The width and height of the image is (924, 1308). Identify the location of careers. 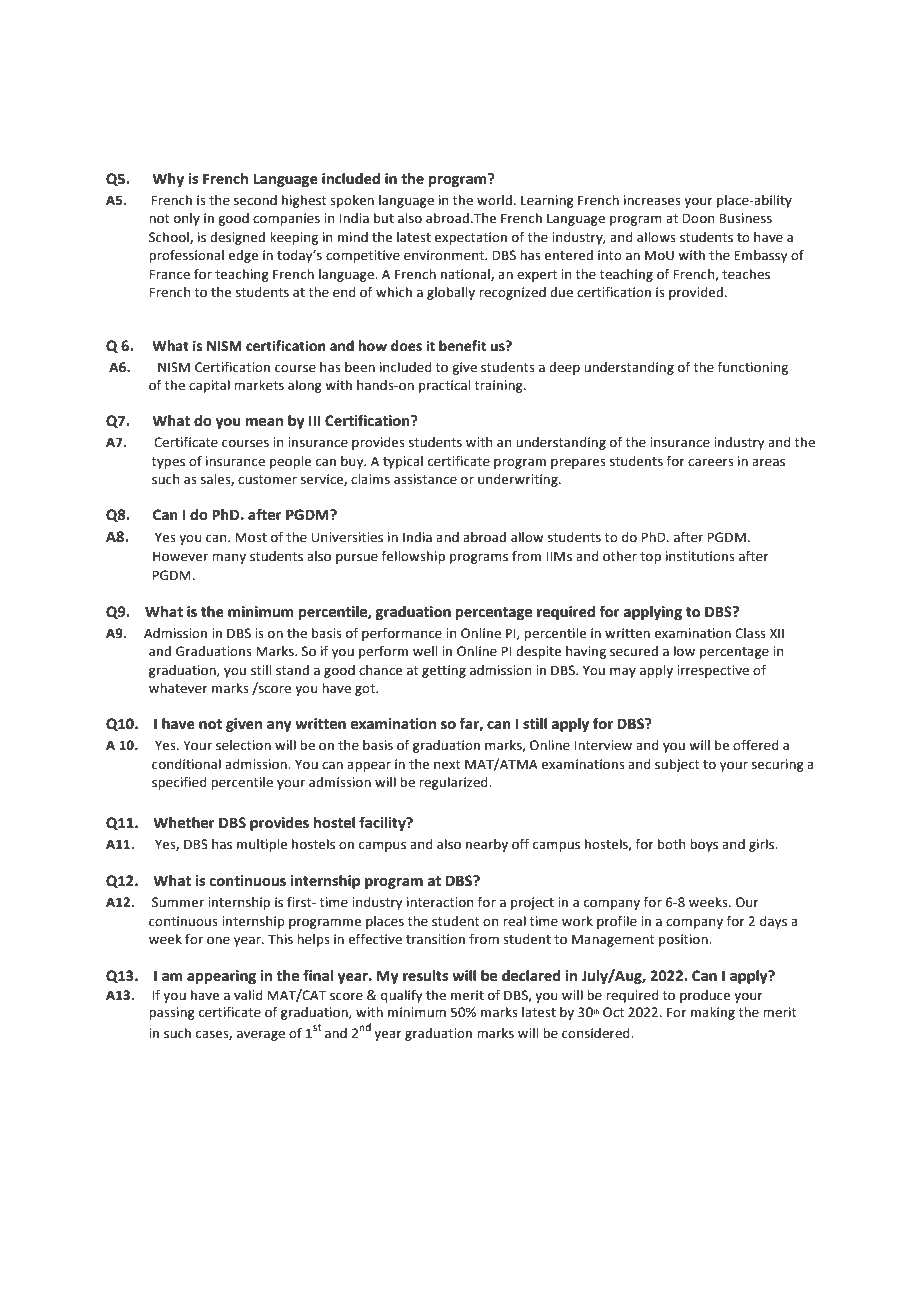
(711, 462).
